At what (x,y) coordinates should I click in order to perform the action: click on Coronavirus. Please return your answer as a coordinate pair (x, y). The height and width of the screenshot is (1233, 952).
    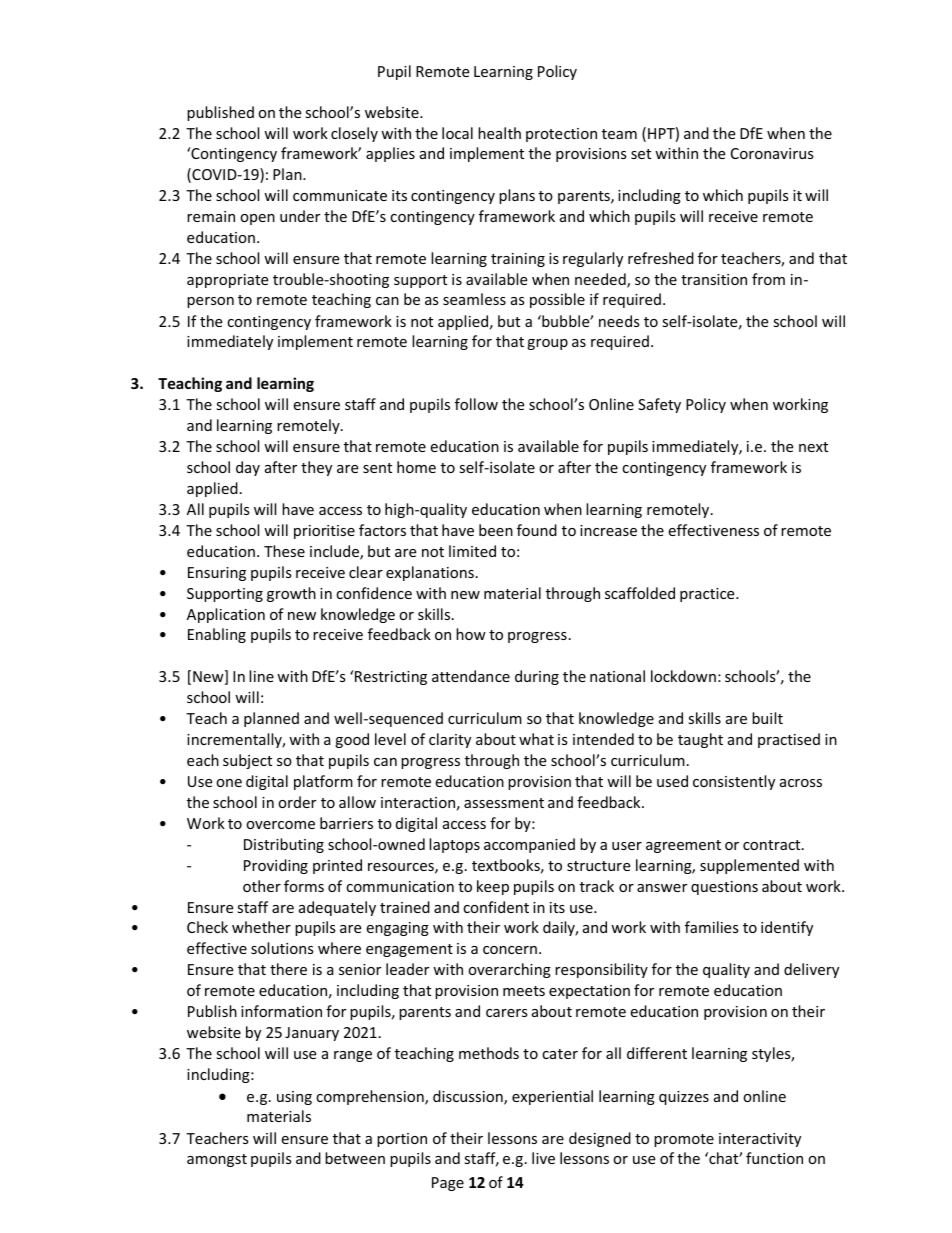
    Looking at the image, I should click on (772, 153).
